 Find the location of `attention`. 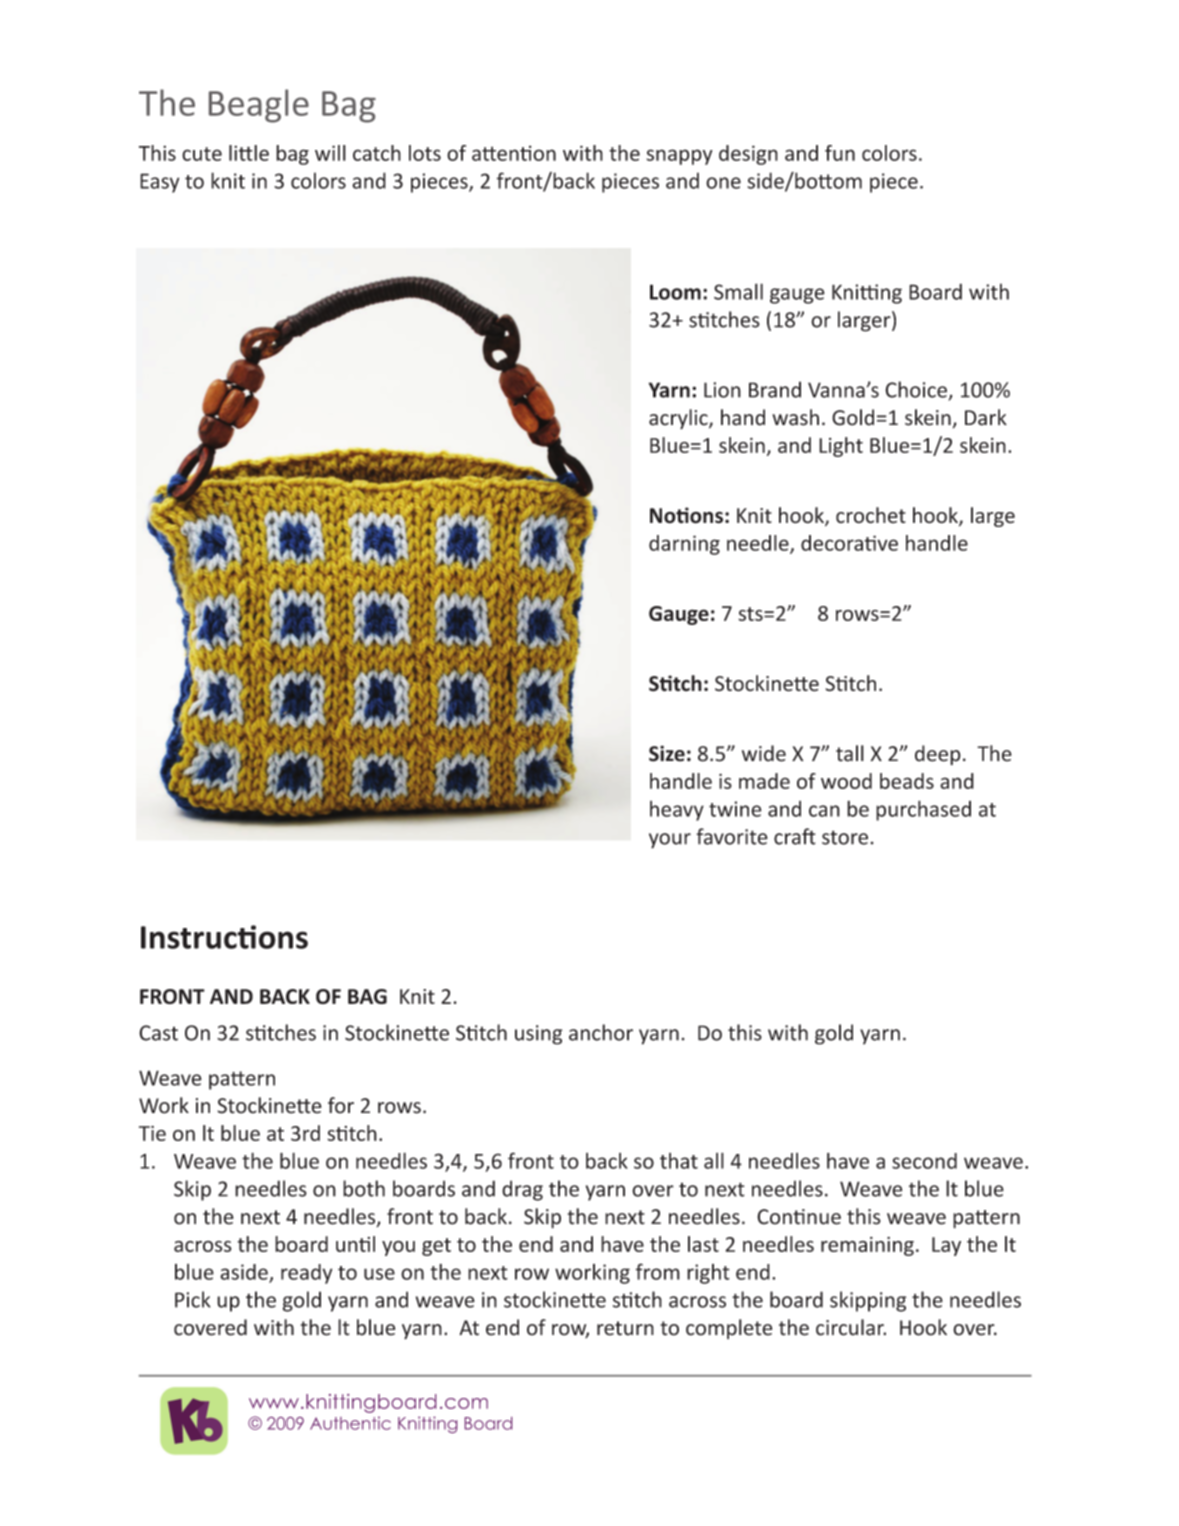

attention is located at coordinates (514, 153).
